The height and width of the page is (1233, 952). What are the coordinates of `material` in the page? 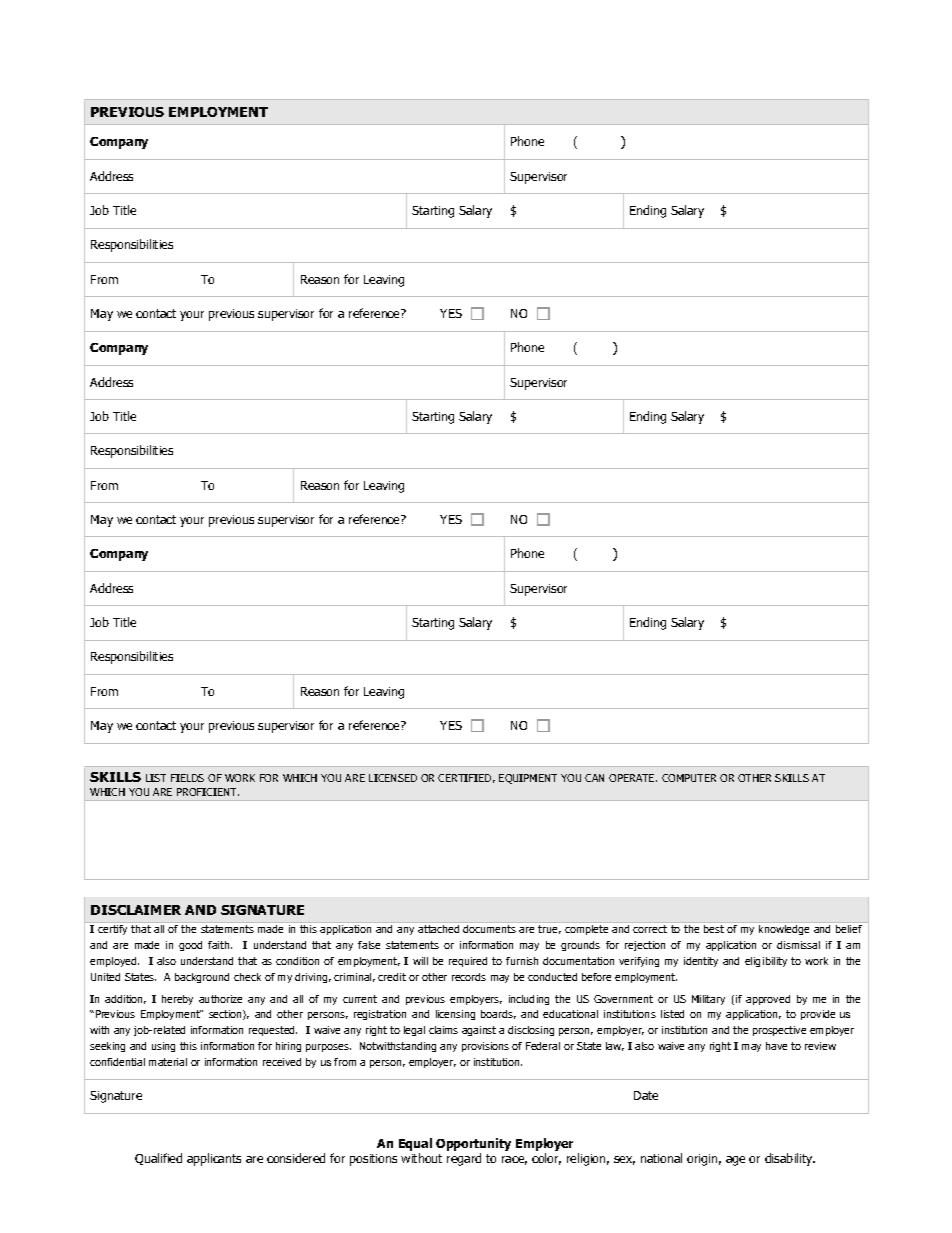 It's located at (168, 1062).
